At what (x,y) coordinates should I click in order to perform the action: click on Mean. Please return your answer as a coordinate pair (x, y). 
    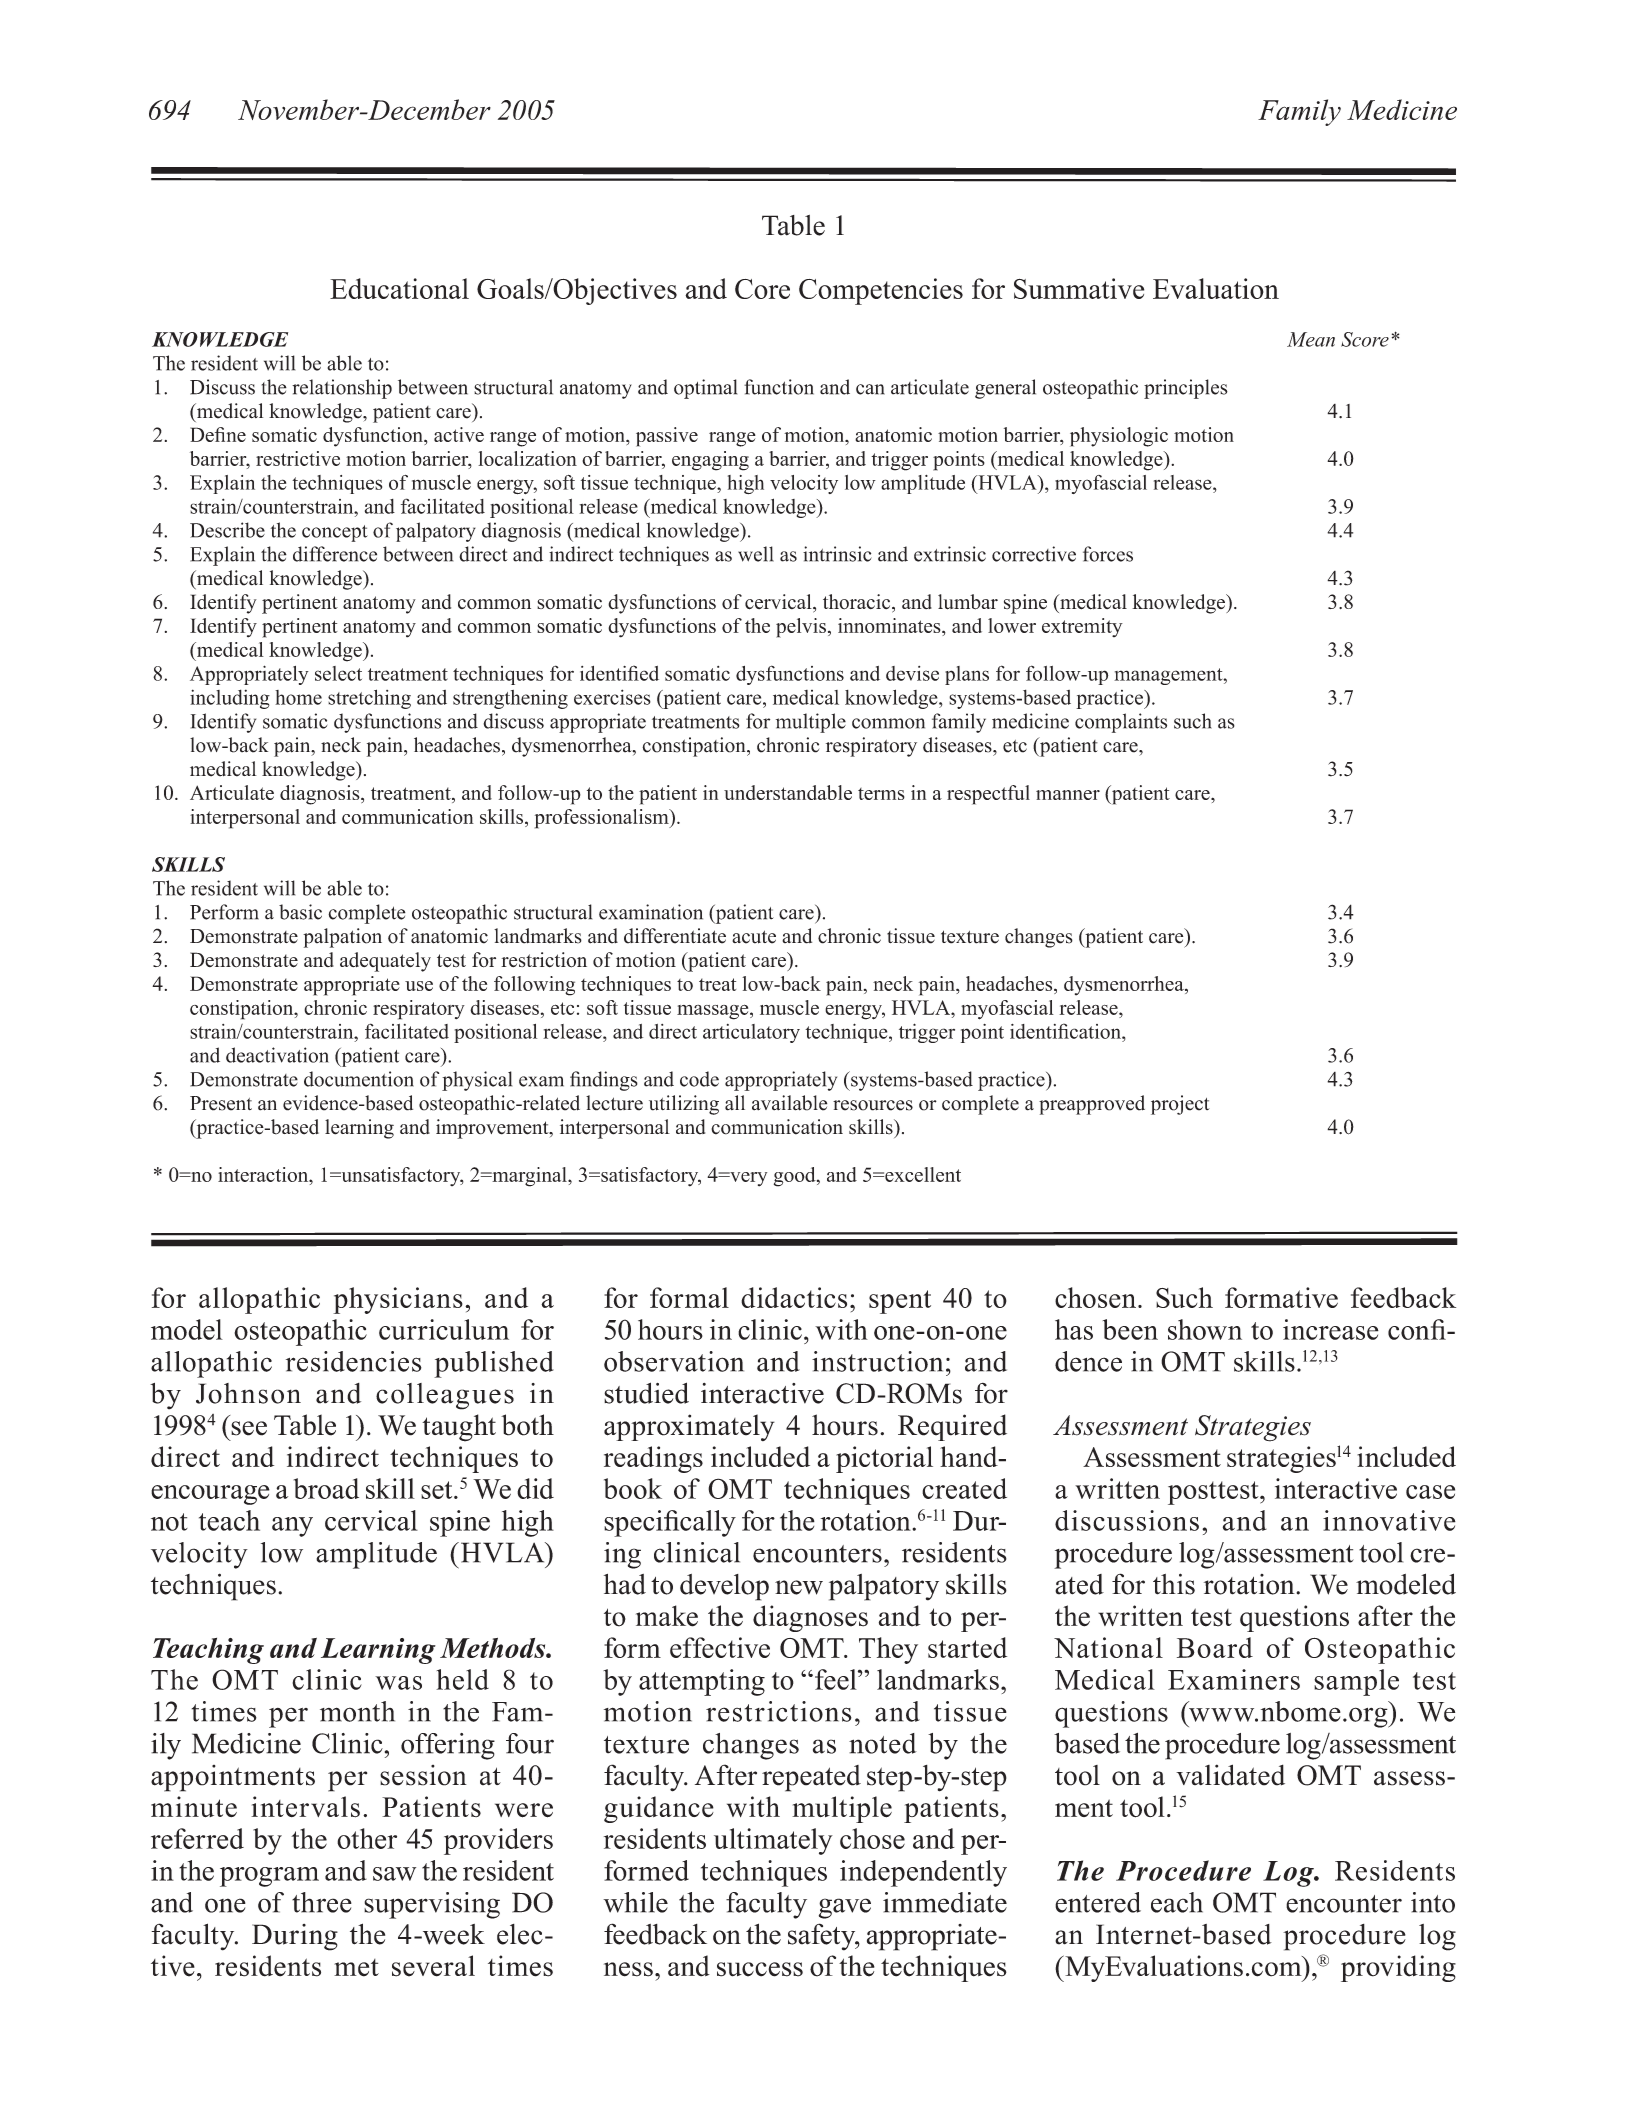
    Looking at the image, I should click on (1311, 339).
